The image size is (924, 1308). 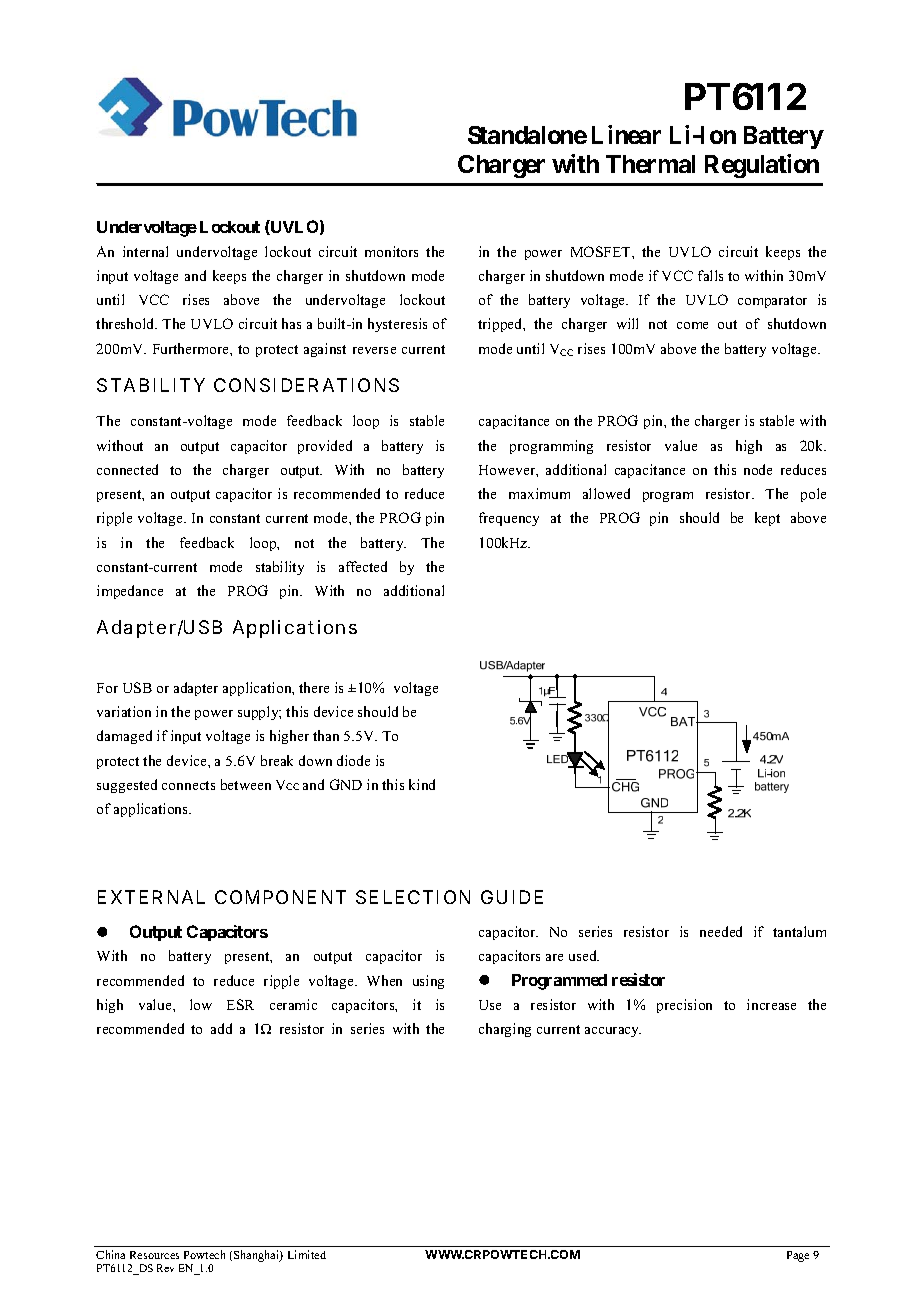 I want to click on using, so click(x=428, y=982).
